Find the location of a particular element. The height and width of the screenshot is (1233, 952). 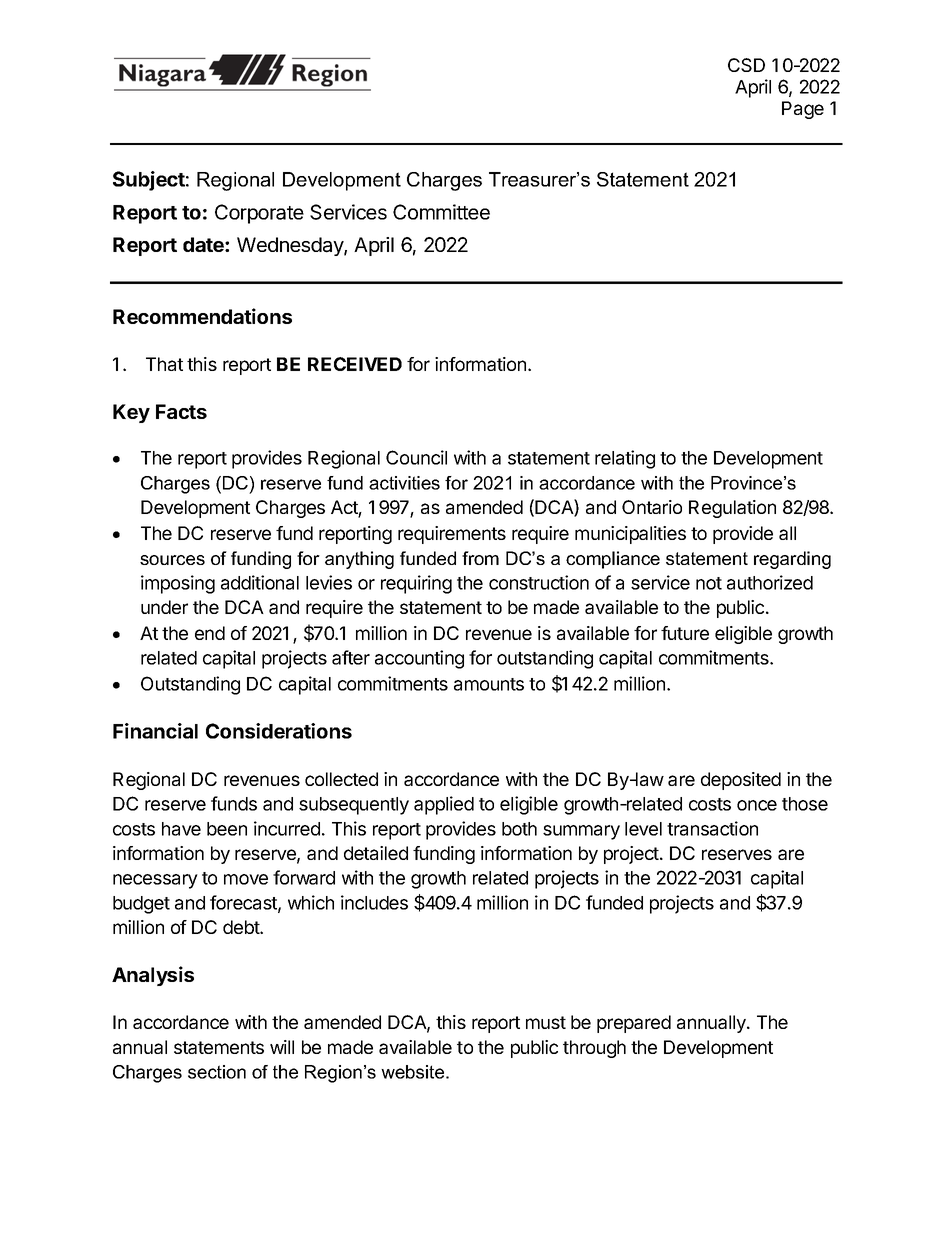

Page is located at coordinates (803, 110).
